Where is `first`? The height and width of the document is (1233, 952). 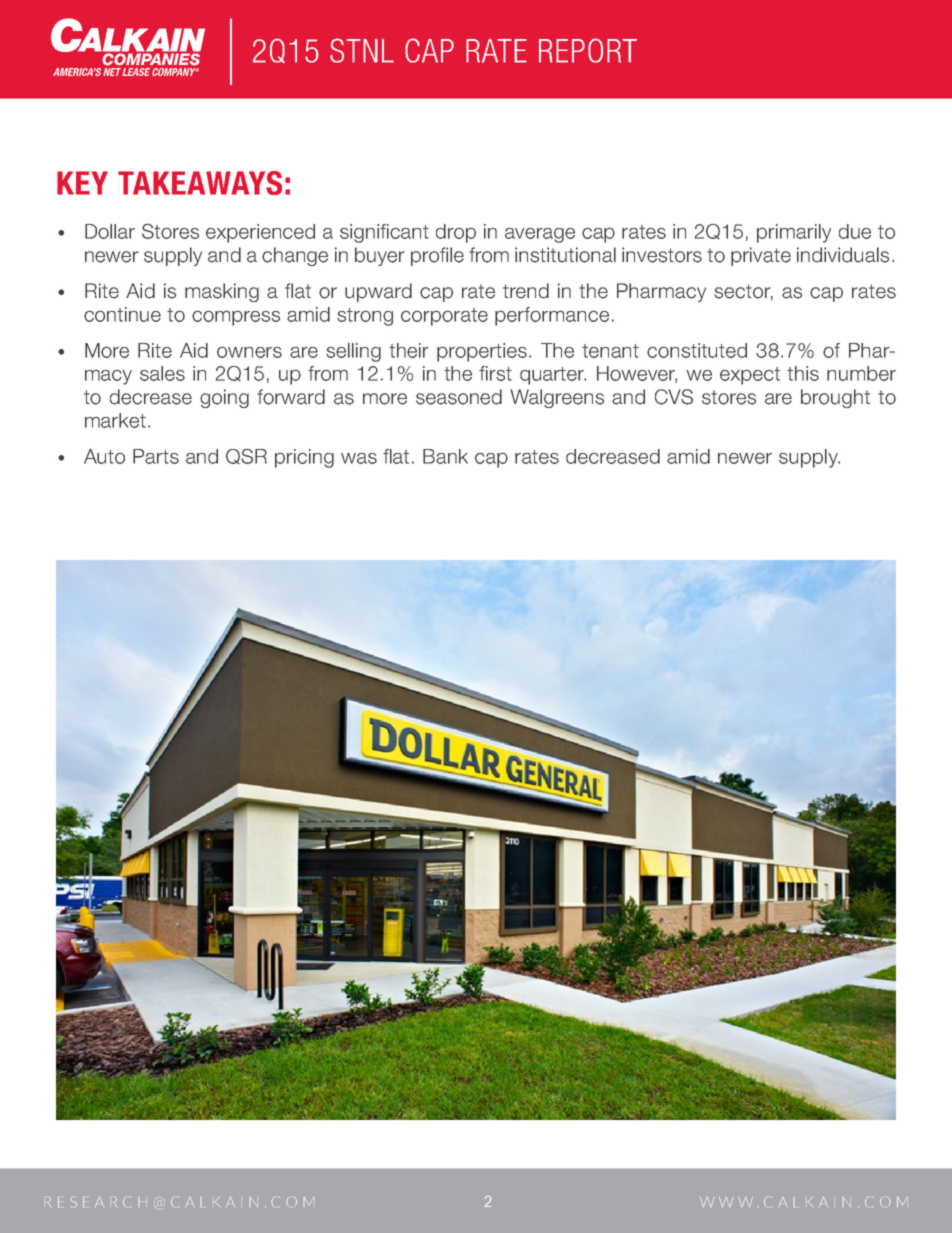 first is located at coordinates (495, 373).
